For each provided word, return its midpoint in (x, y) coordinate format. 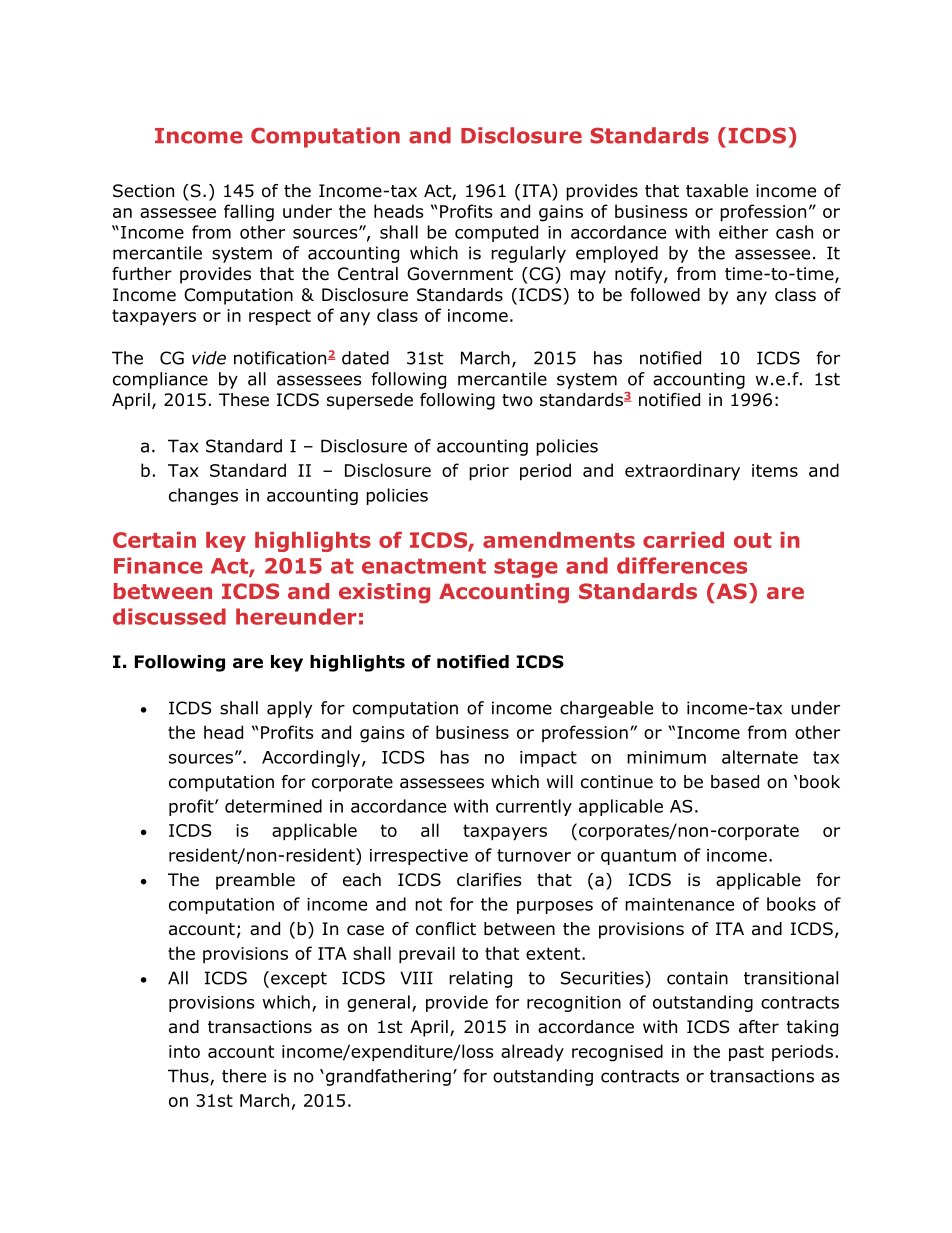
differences (682, 565)
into (184, 1051)
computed (496, 233)
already (532, 1053)
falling (249, 213)
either (743, 232)
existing (384, 593)
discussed (169, 616)
